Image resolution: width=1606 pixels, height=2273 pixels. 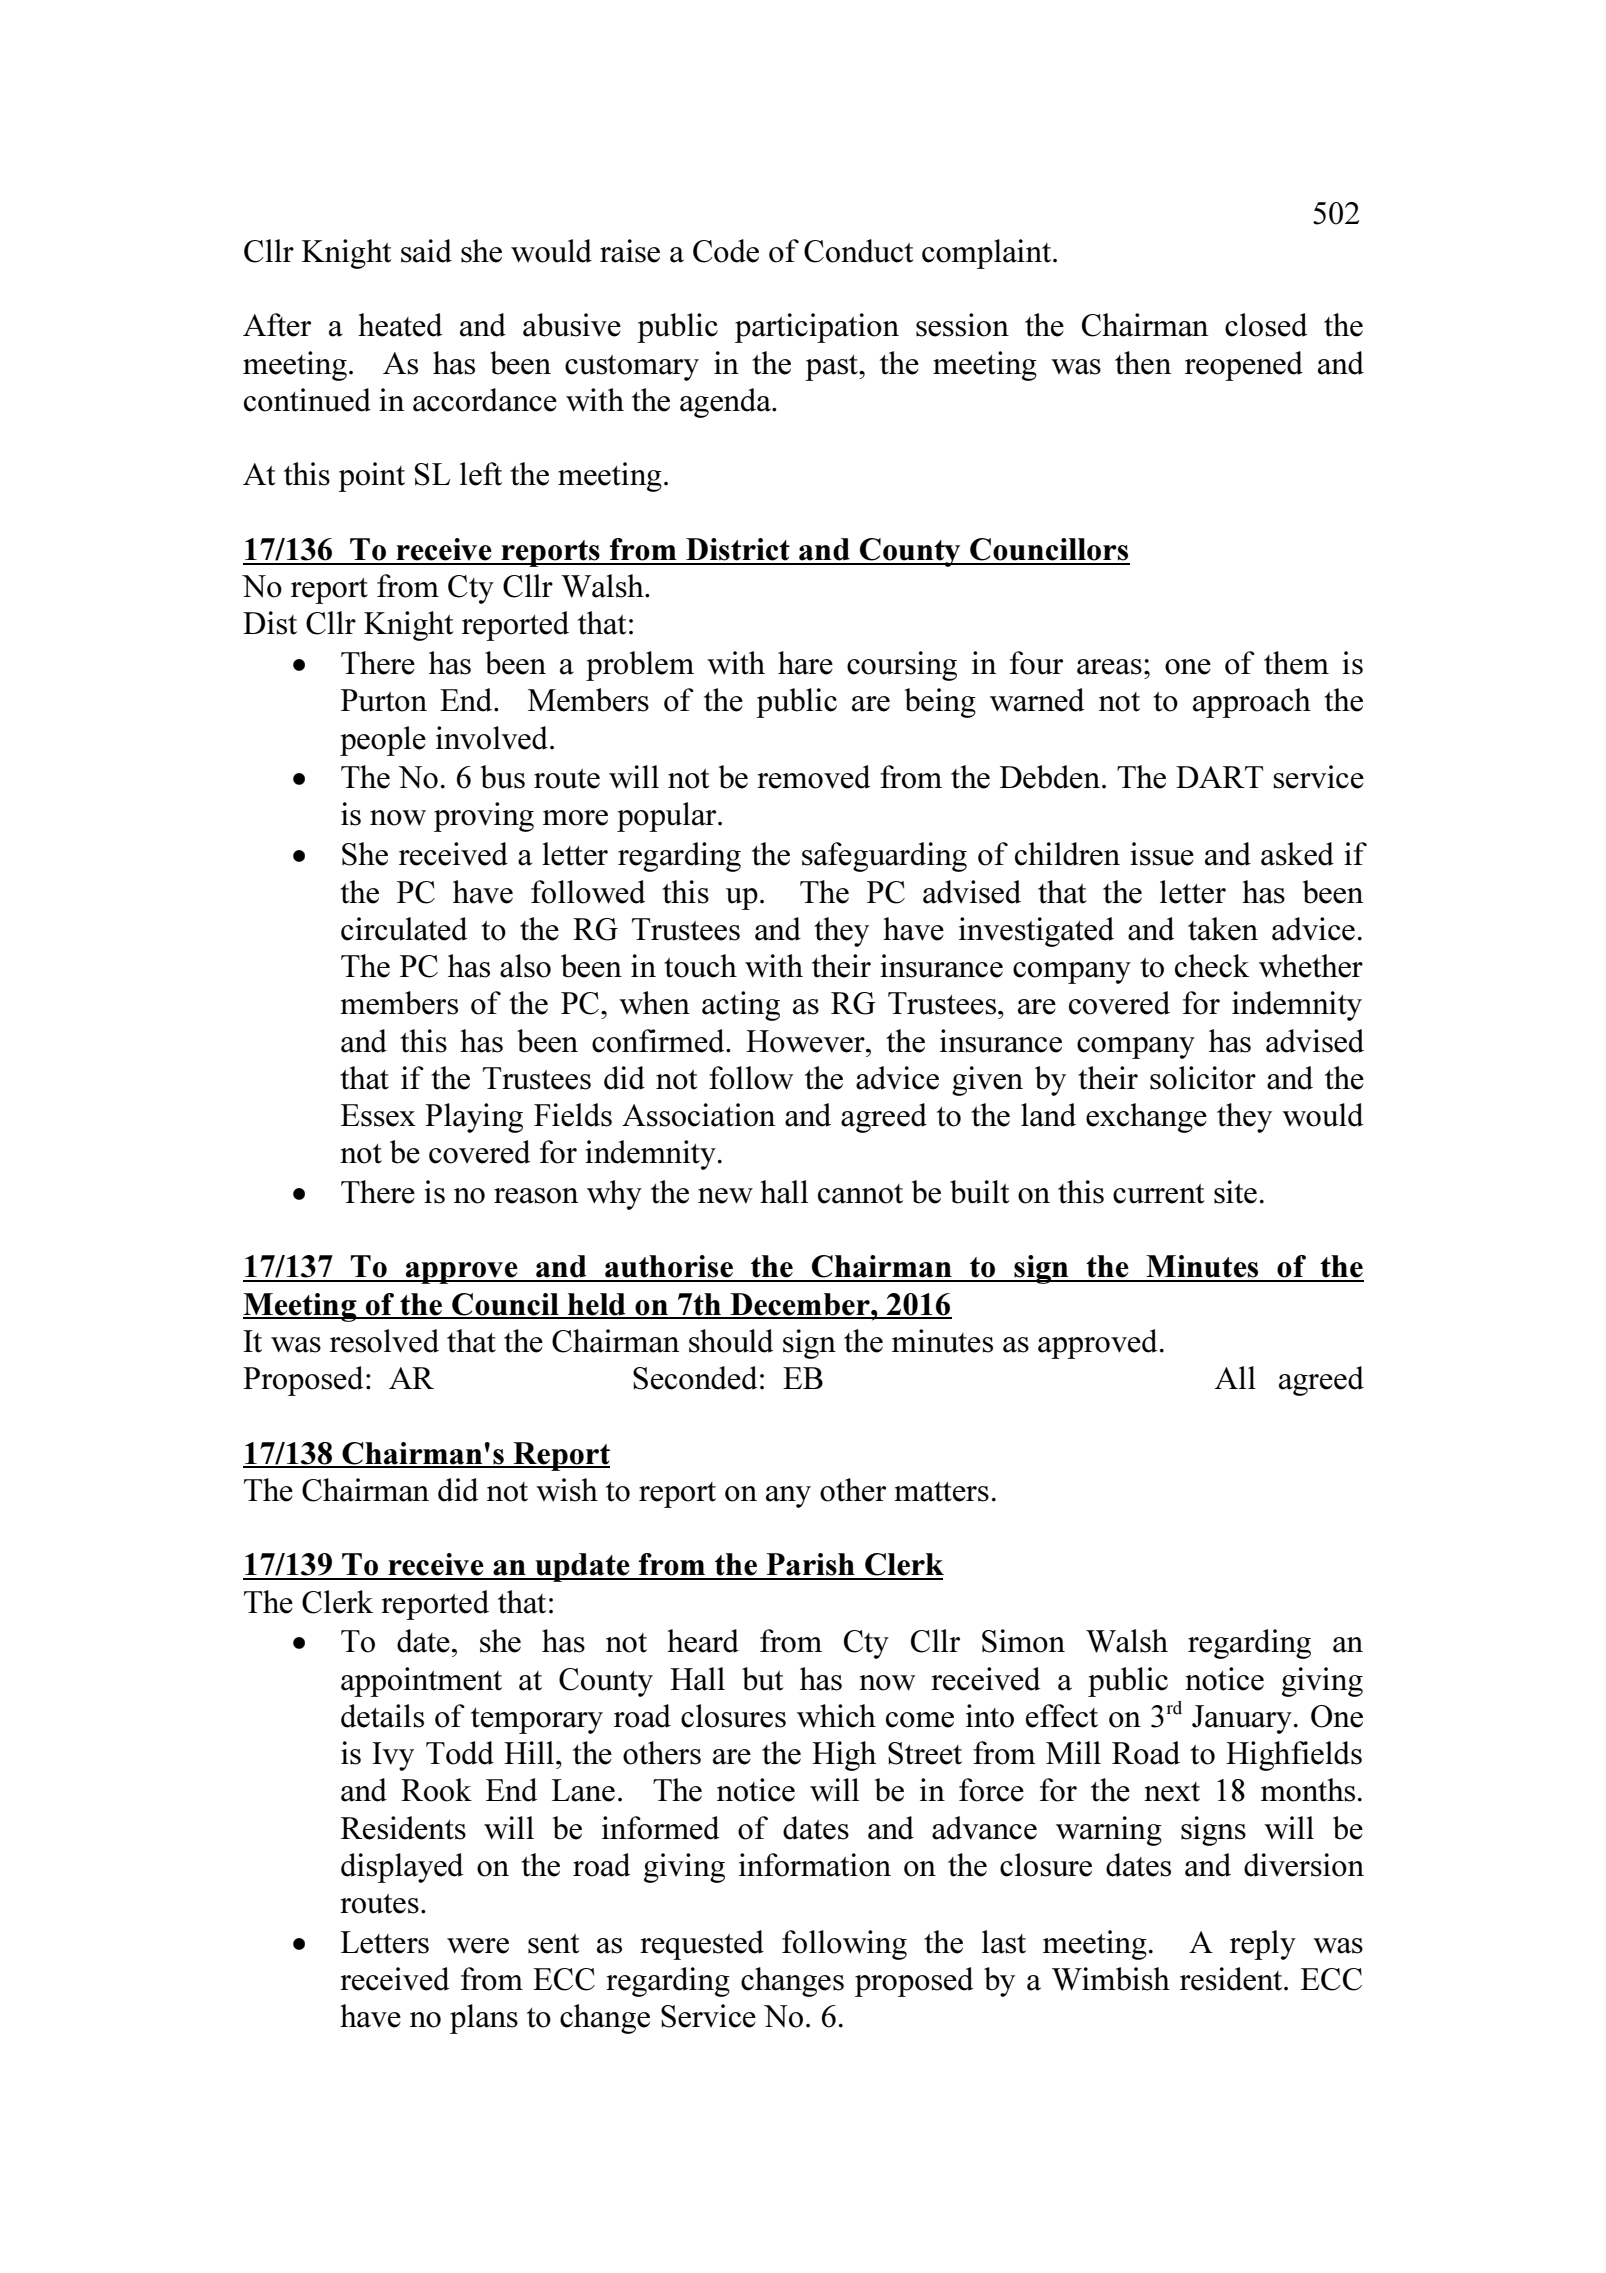 What do you see at coordinates (400, 325) in the screenshot?
I see `heated` at bounding box center [400, 325].
